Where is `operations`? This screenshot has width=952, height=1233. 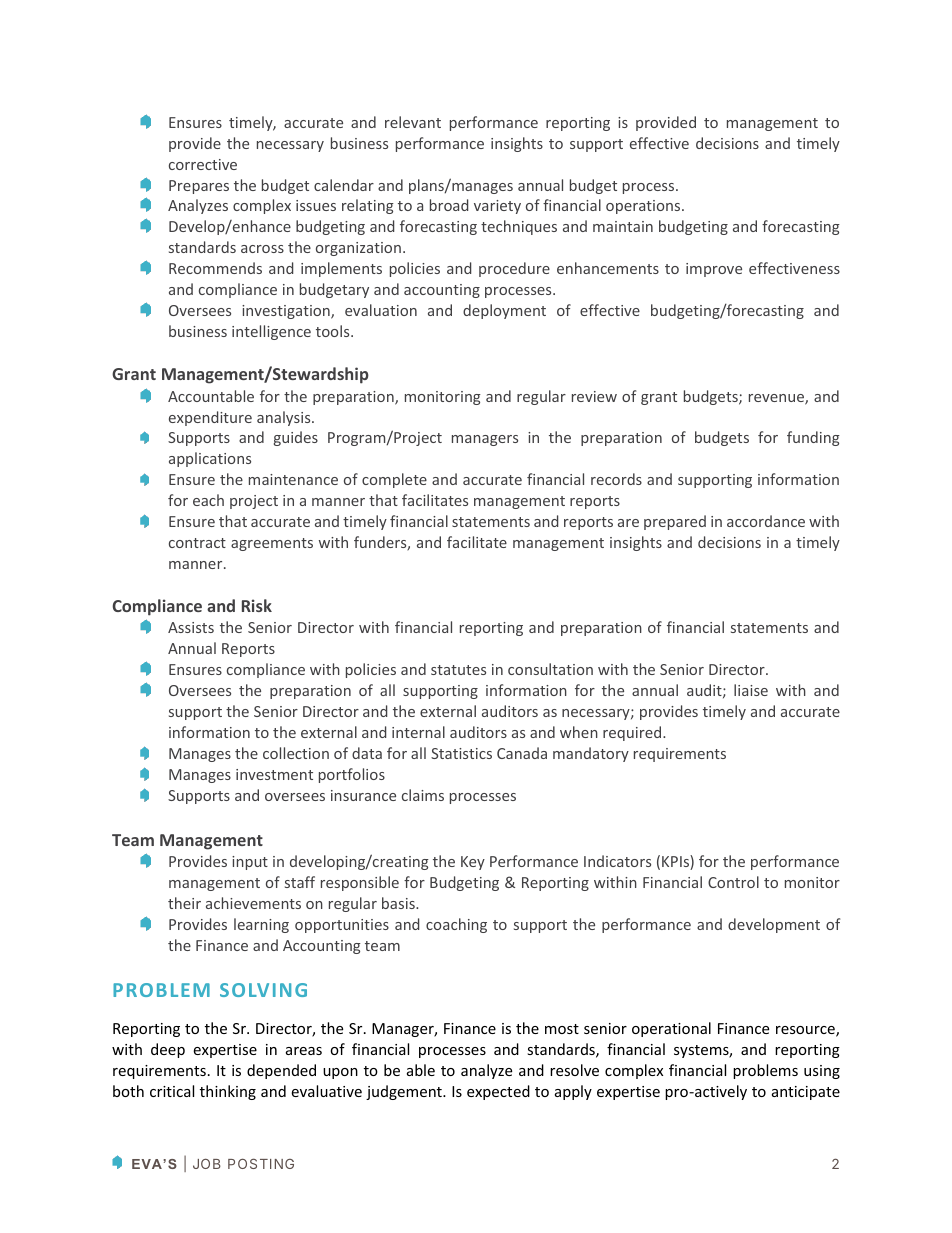 operations is located at coordinates (644, 207).
